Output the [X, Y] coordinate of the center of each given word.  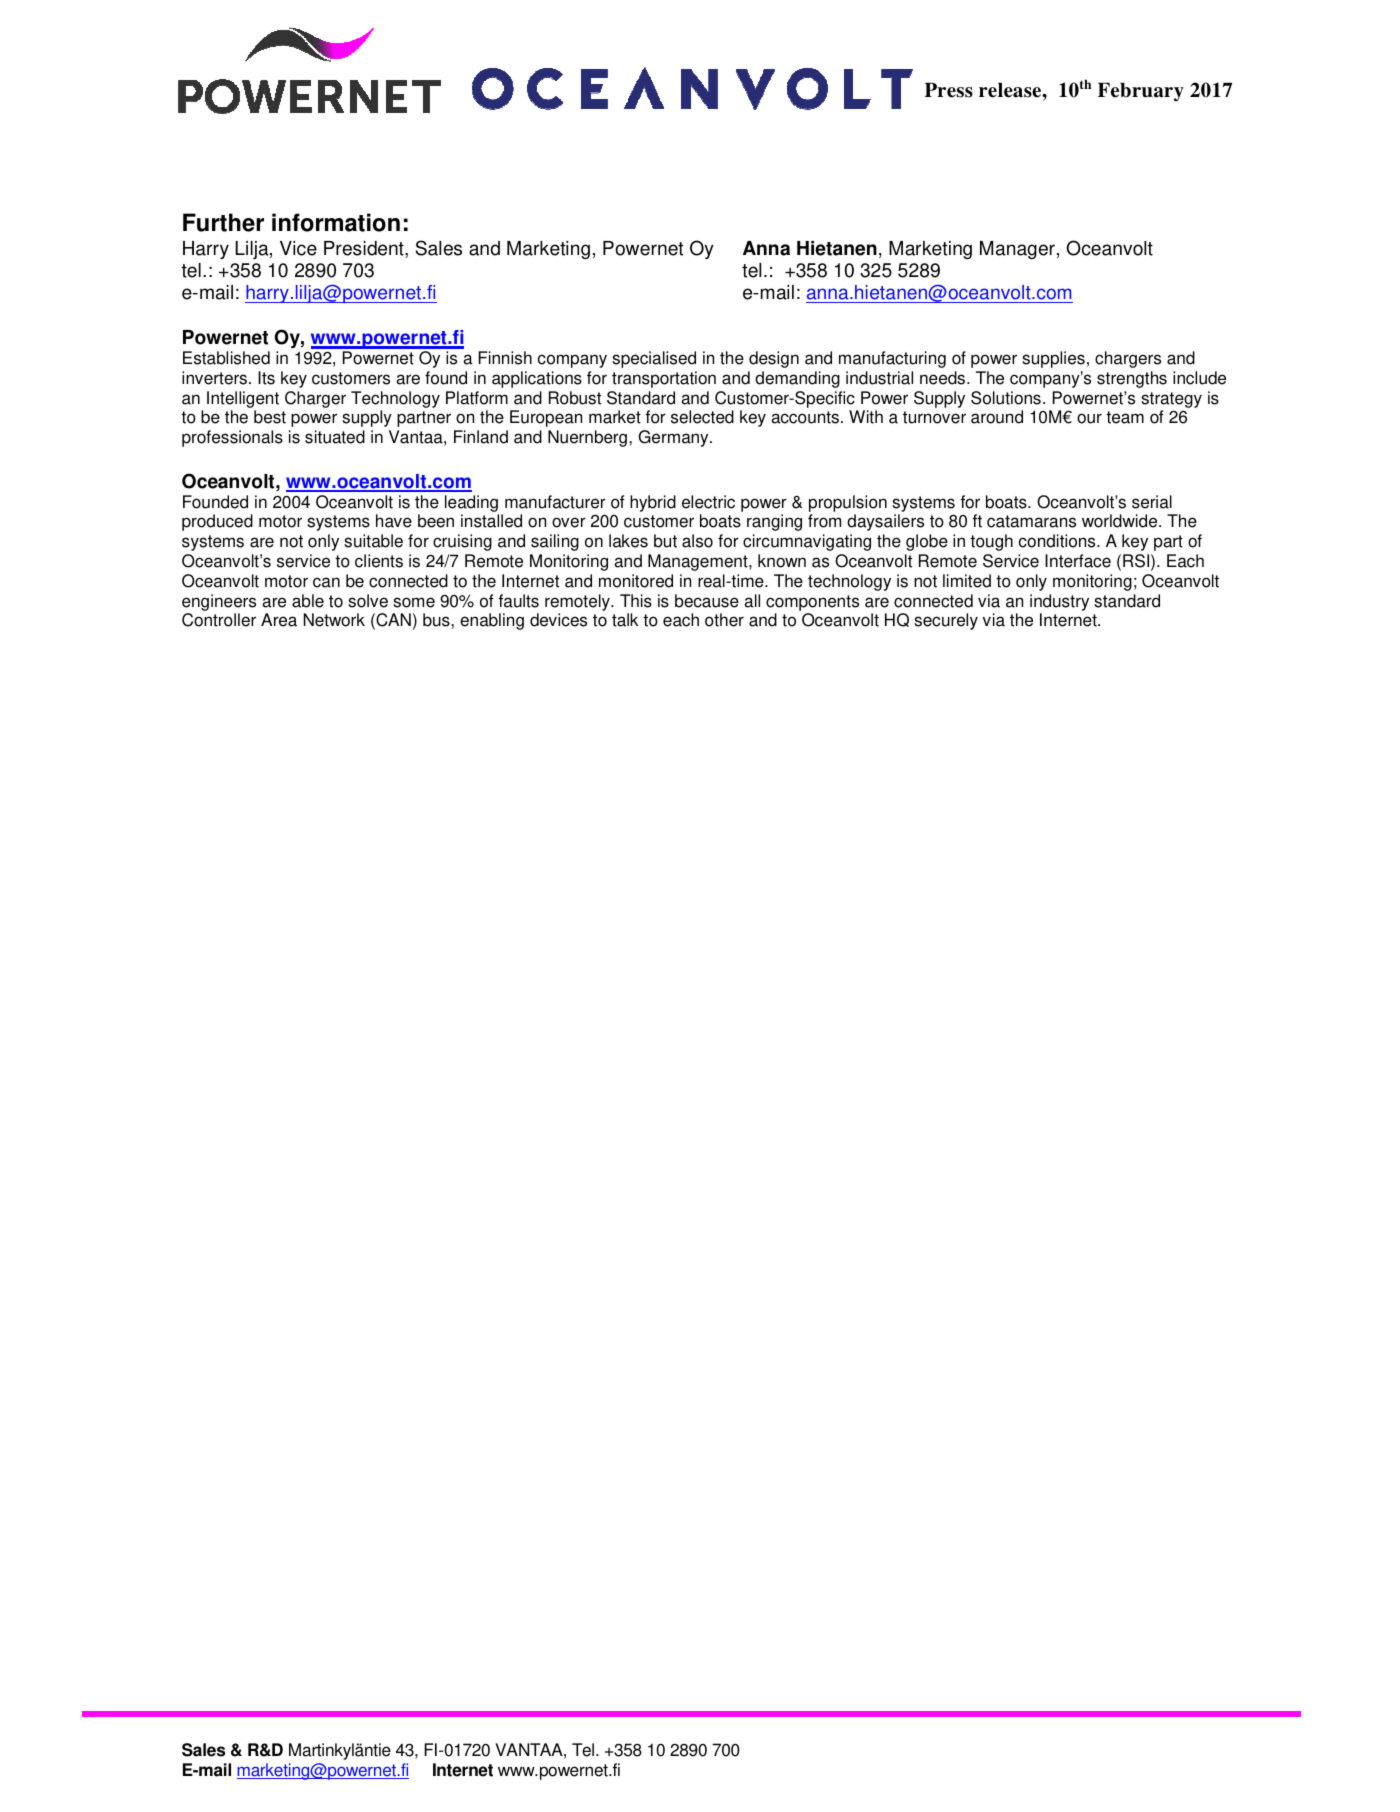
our [1089, 418]
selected [702, 417]
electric [708, 502]
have [394, 521]
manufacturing [892, 359]
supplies [1053, 359]
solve [368, 601]
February [1141, 92]
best [270, 417]
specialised [654, 359]
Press [949, 90]
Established [226, 358]
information [336, 222]
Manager [1017, 250]
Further [223, 222]
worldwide [1121, 521]
